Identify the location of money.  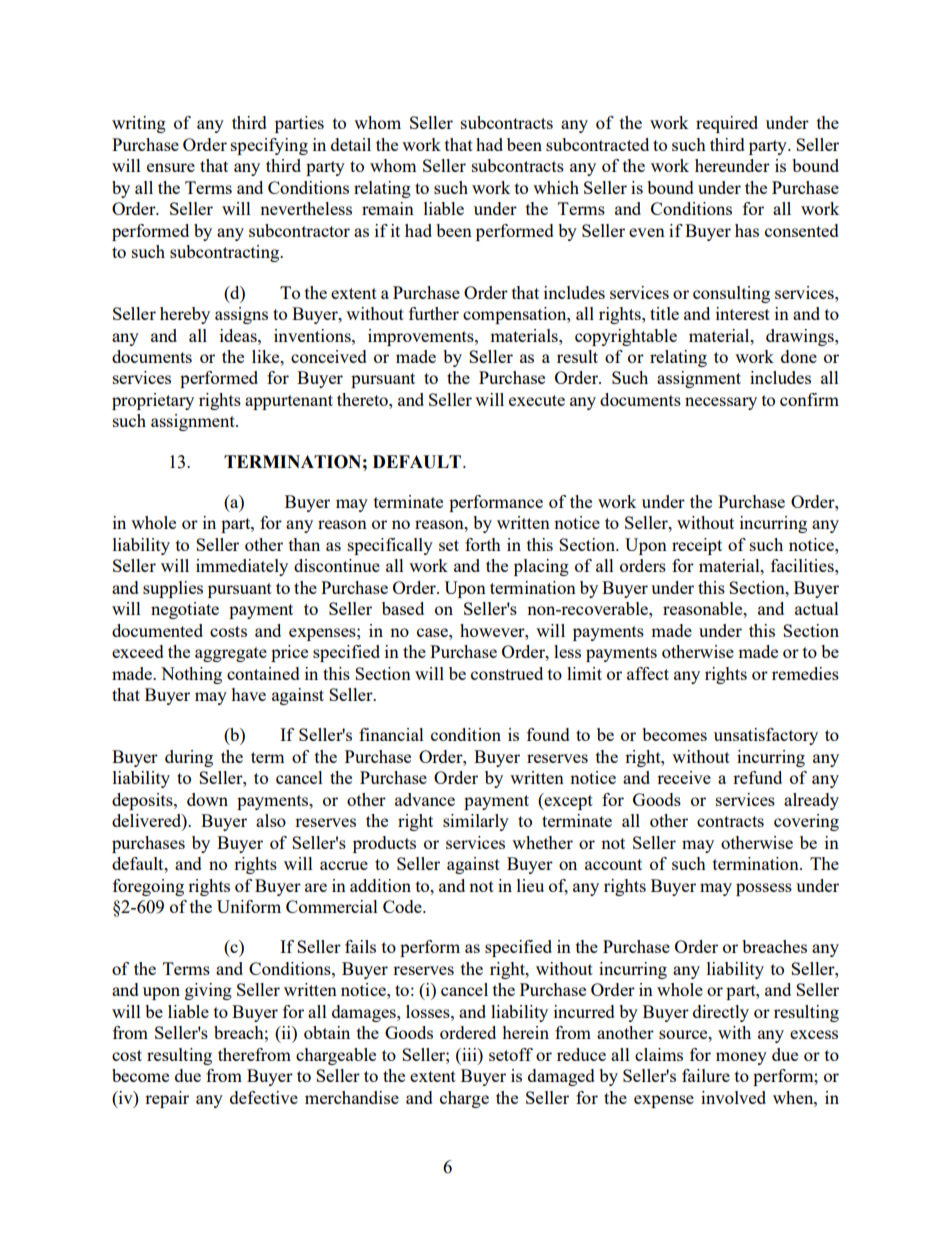
(741, 1058).
